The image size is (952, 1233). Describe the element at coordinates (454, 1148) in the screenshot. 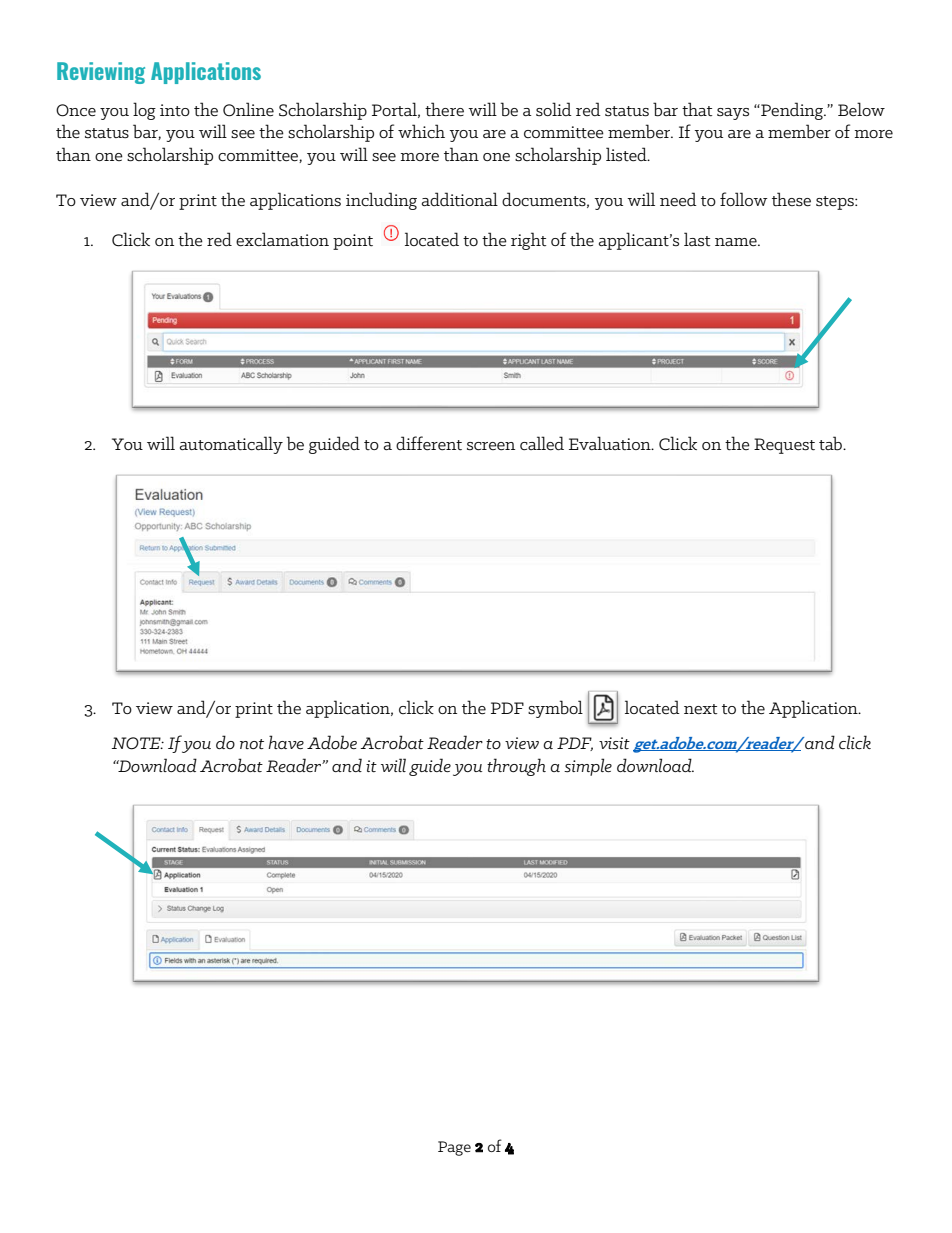

I see `Page` at that location.
